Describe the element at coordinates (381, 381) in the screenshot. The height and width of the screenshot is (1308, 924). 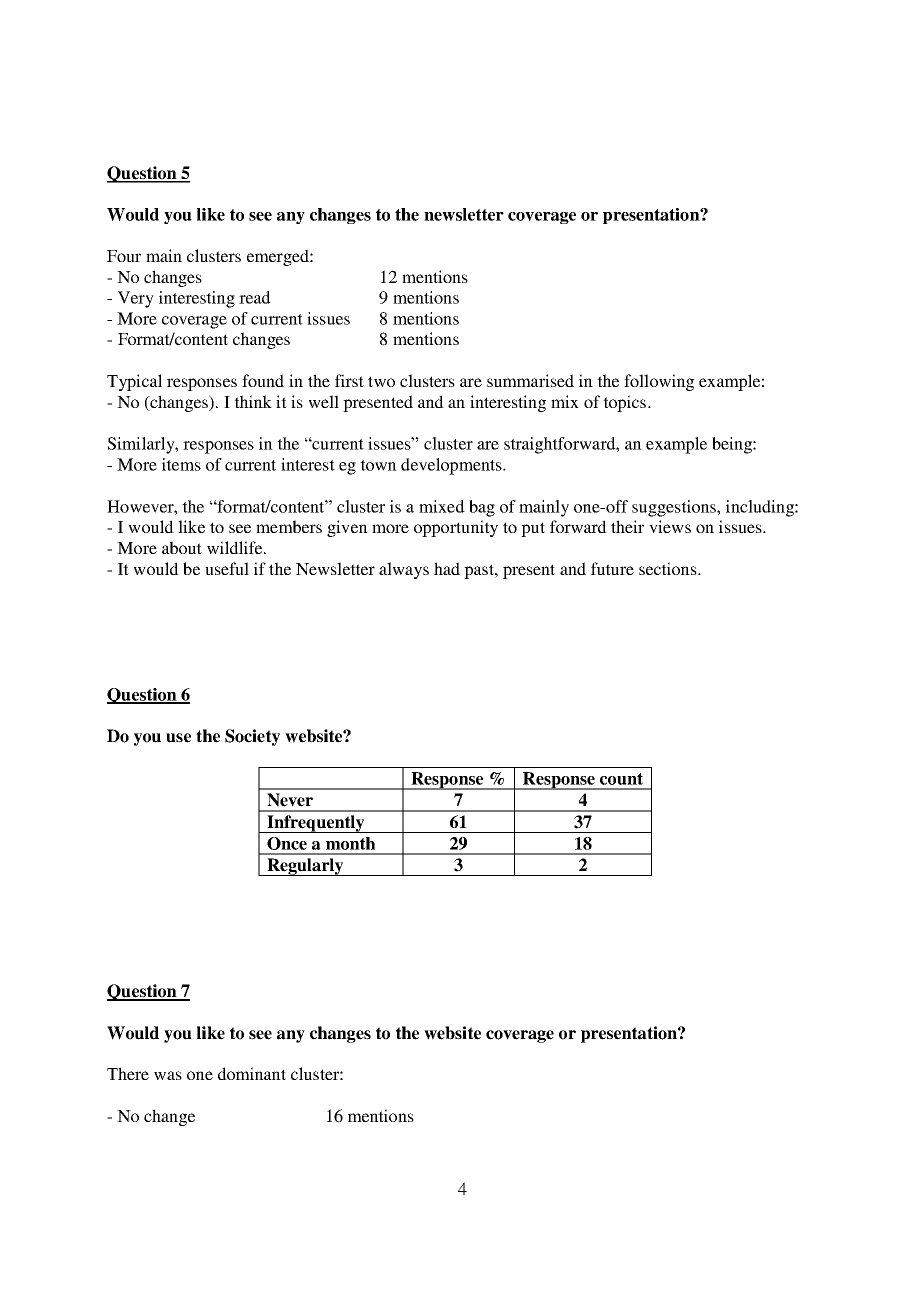
I see `two` at that location.
